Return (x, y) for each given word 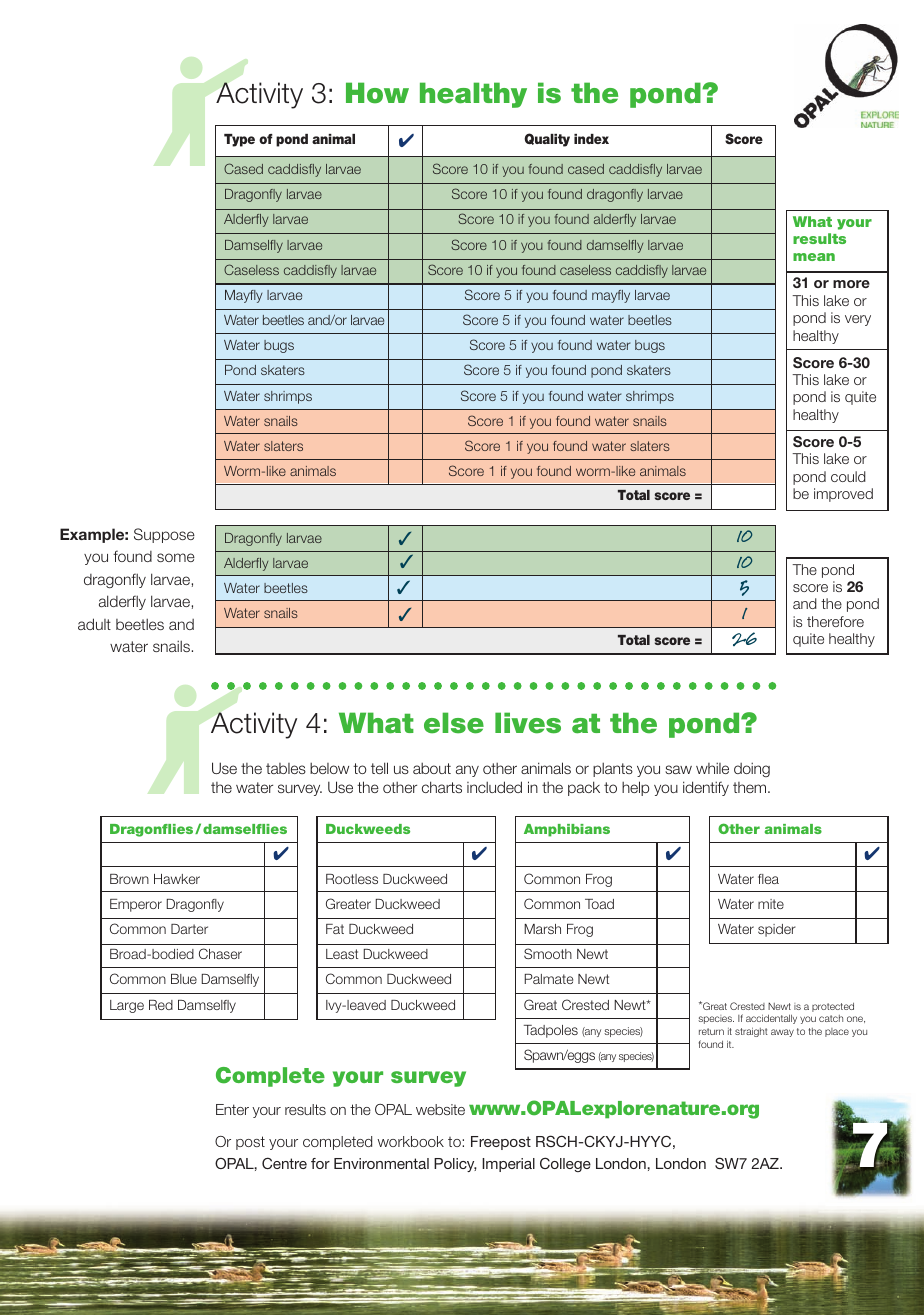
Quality (547, 140)
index (591, 139)
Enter (232, 1109)
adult (94, 624)
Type (239, 140)
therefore (835, 621)
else (454, 723)
